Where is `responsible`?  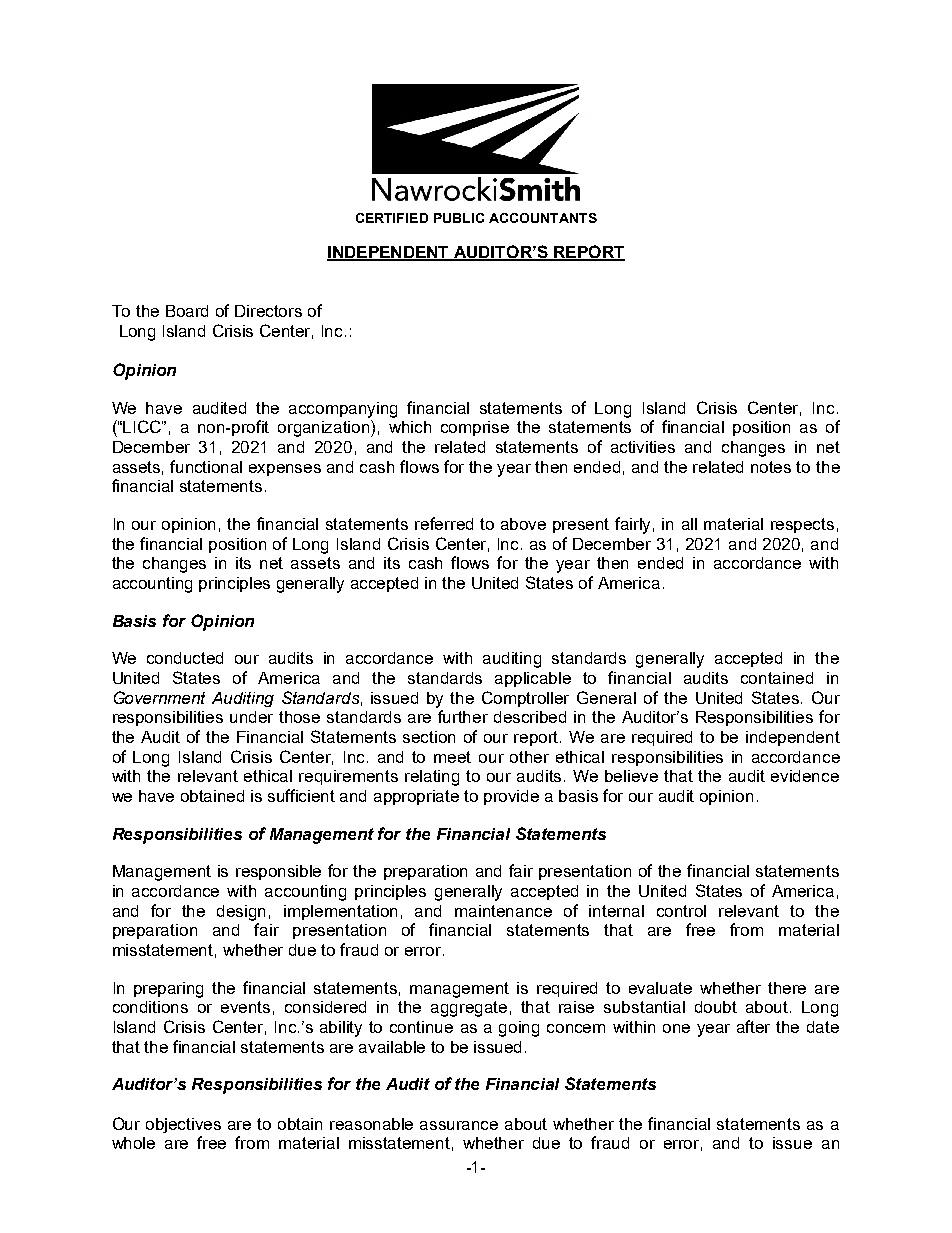
responsible is located at coordinates (278, 872).
